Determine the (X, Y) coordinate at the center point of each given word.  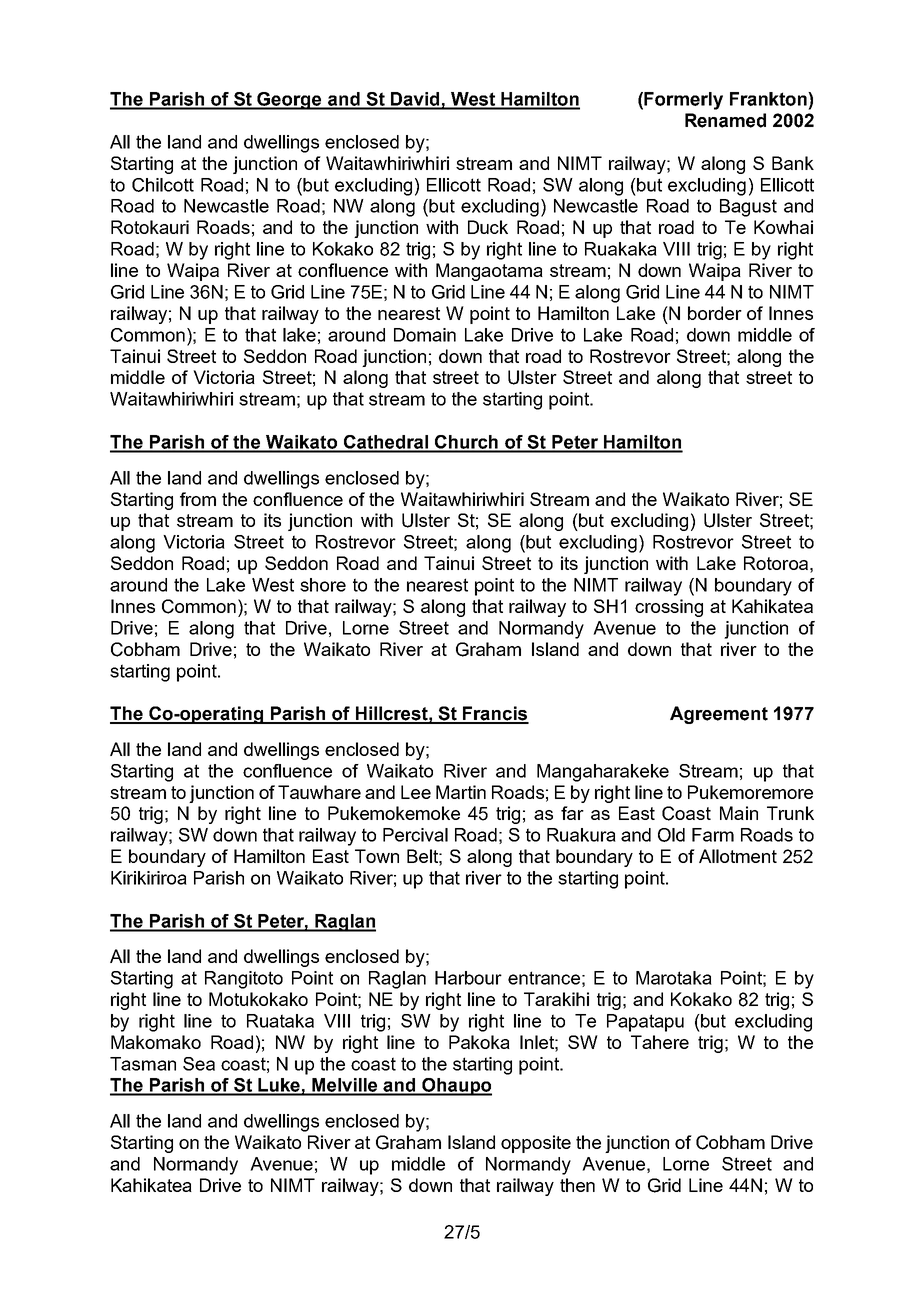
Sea (199, 1064)
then (577, 1185)
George (290, 101)
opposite (536, 1144)
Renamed (725, 120)
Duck (488, 227)
